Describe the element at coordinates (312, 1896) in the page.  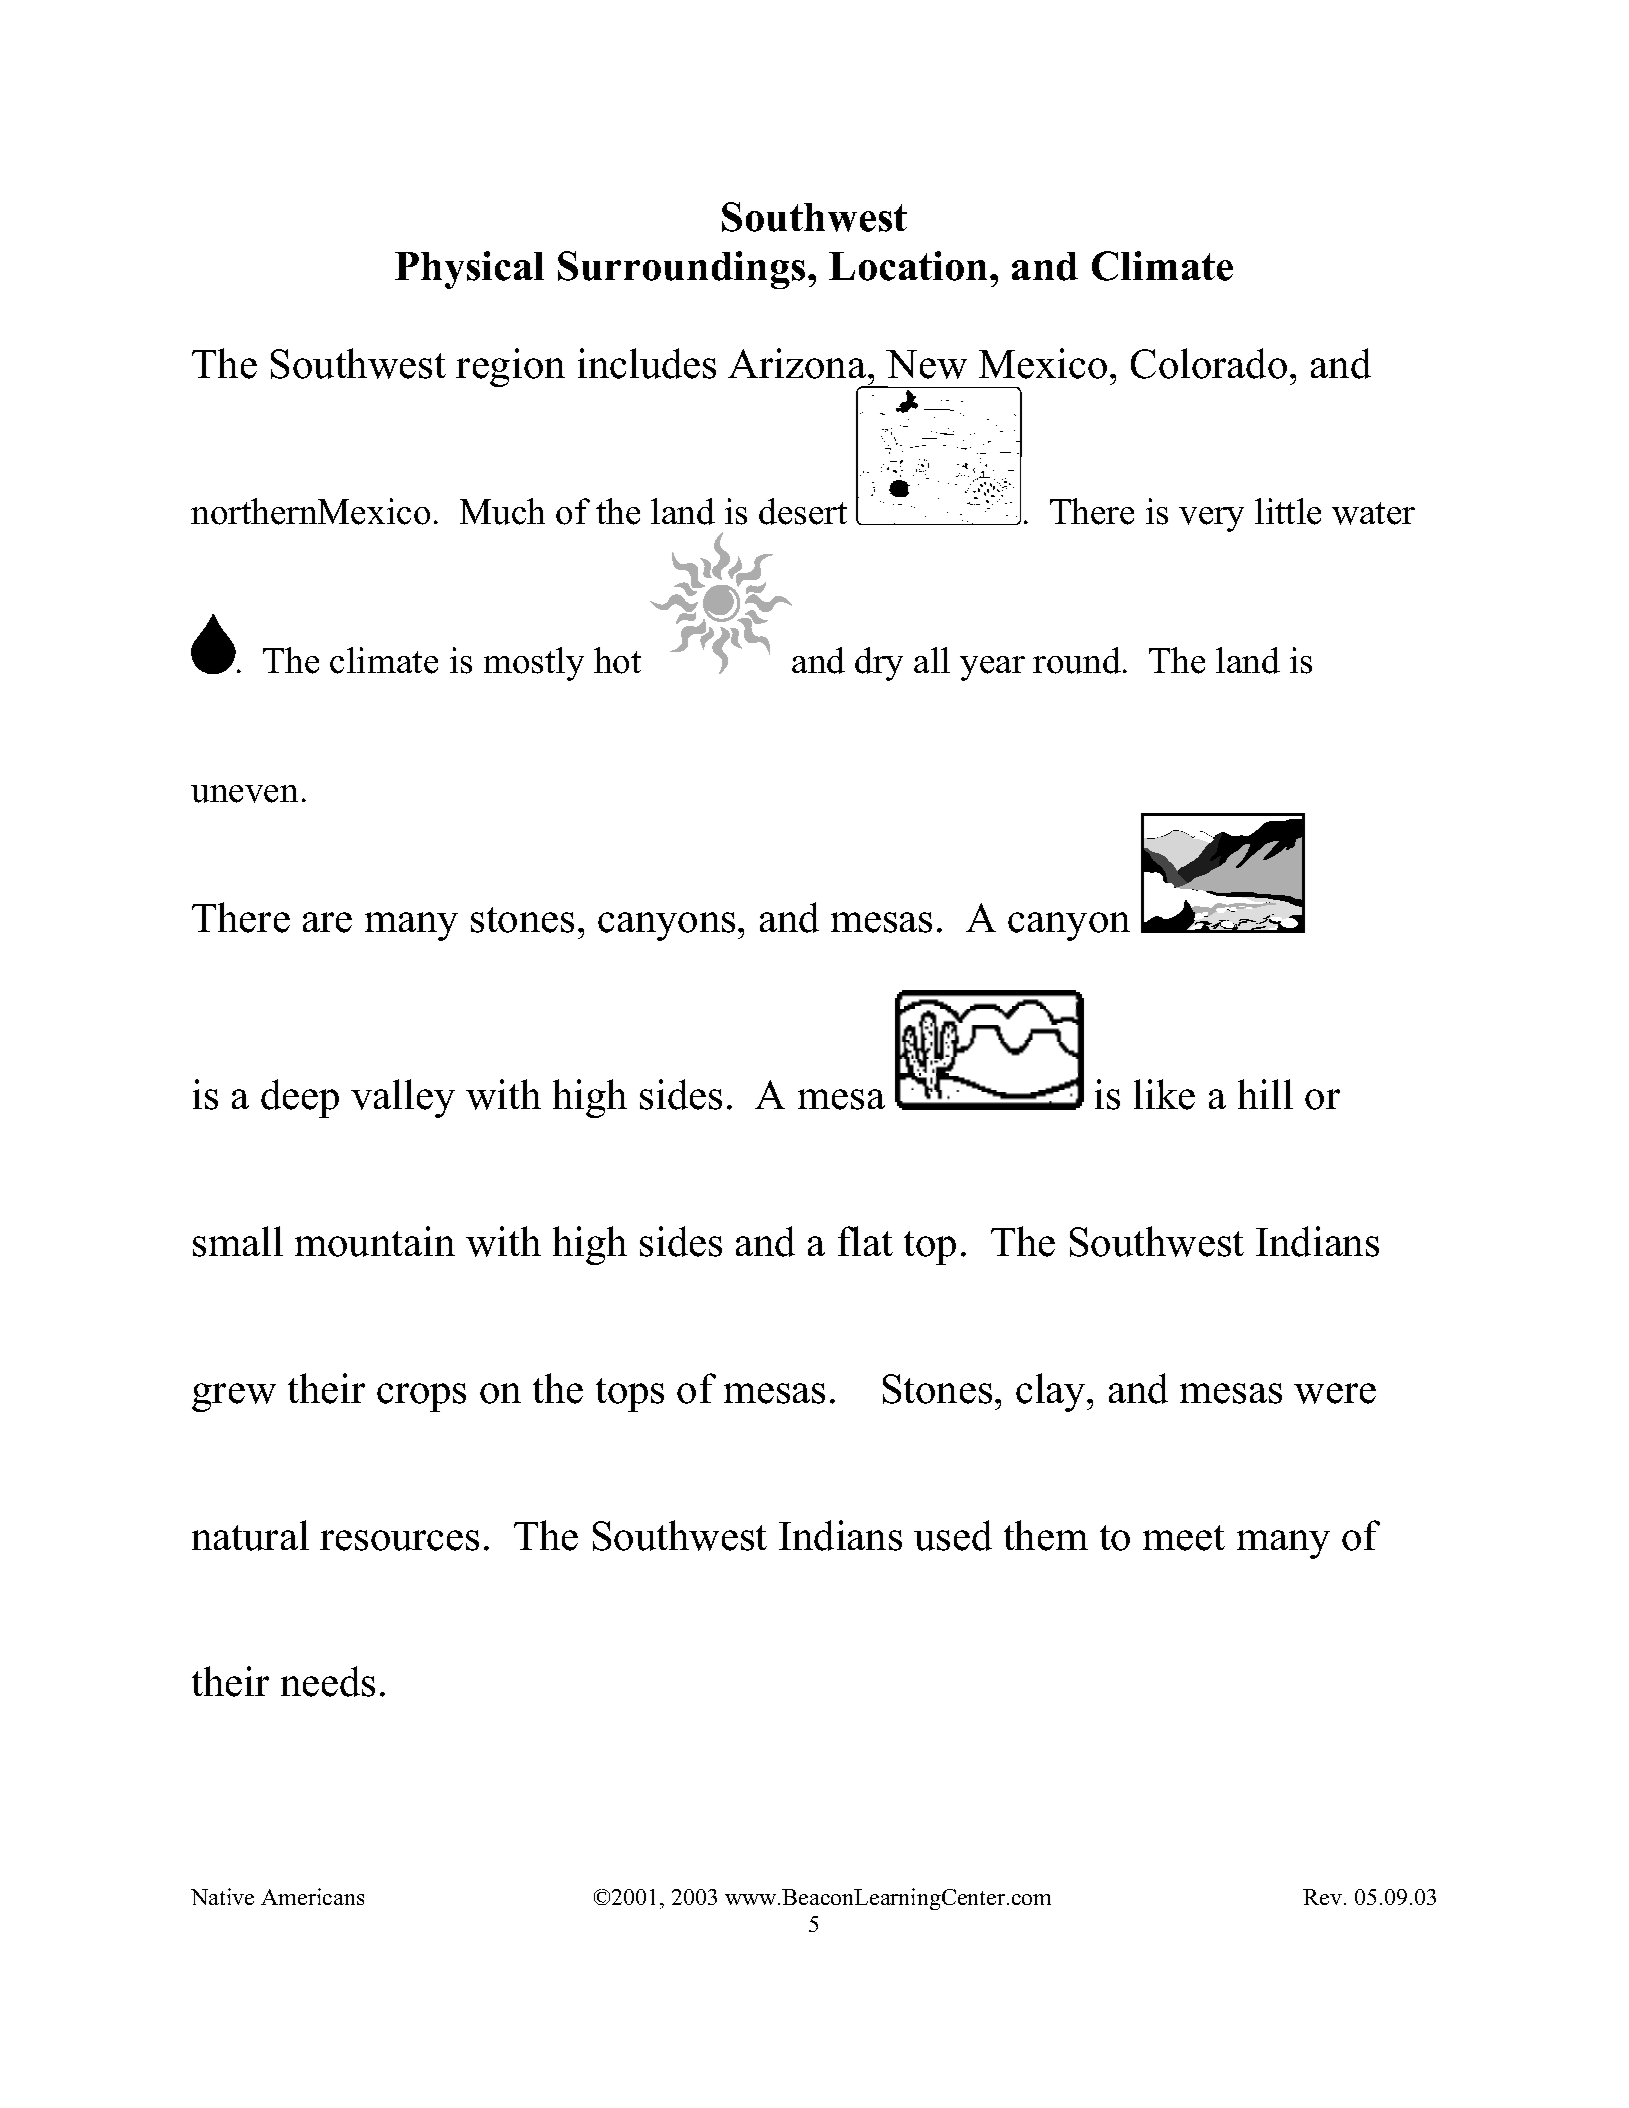
I see `Americans` at that location.
